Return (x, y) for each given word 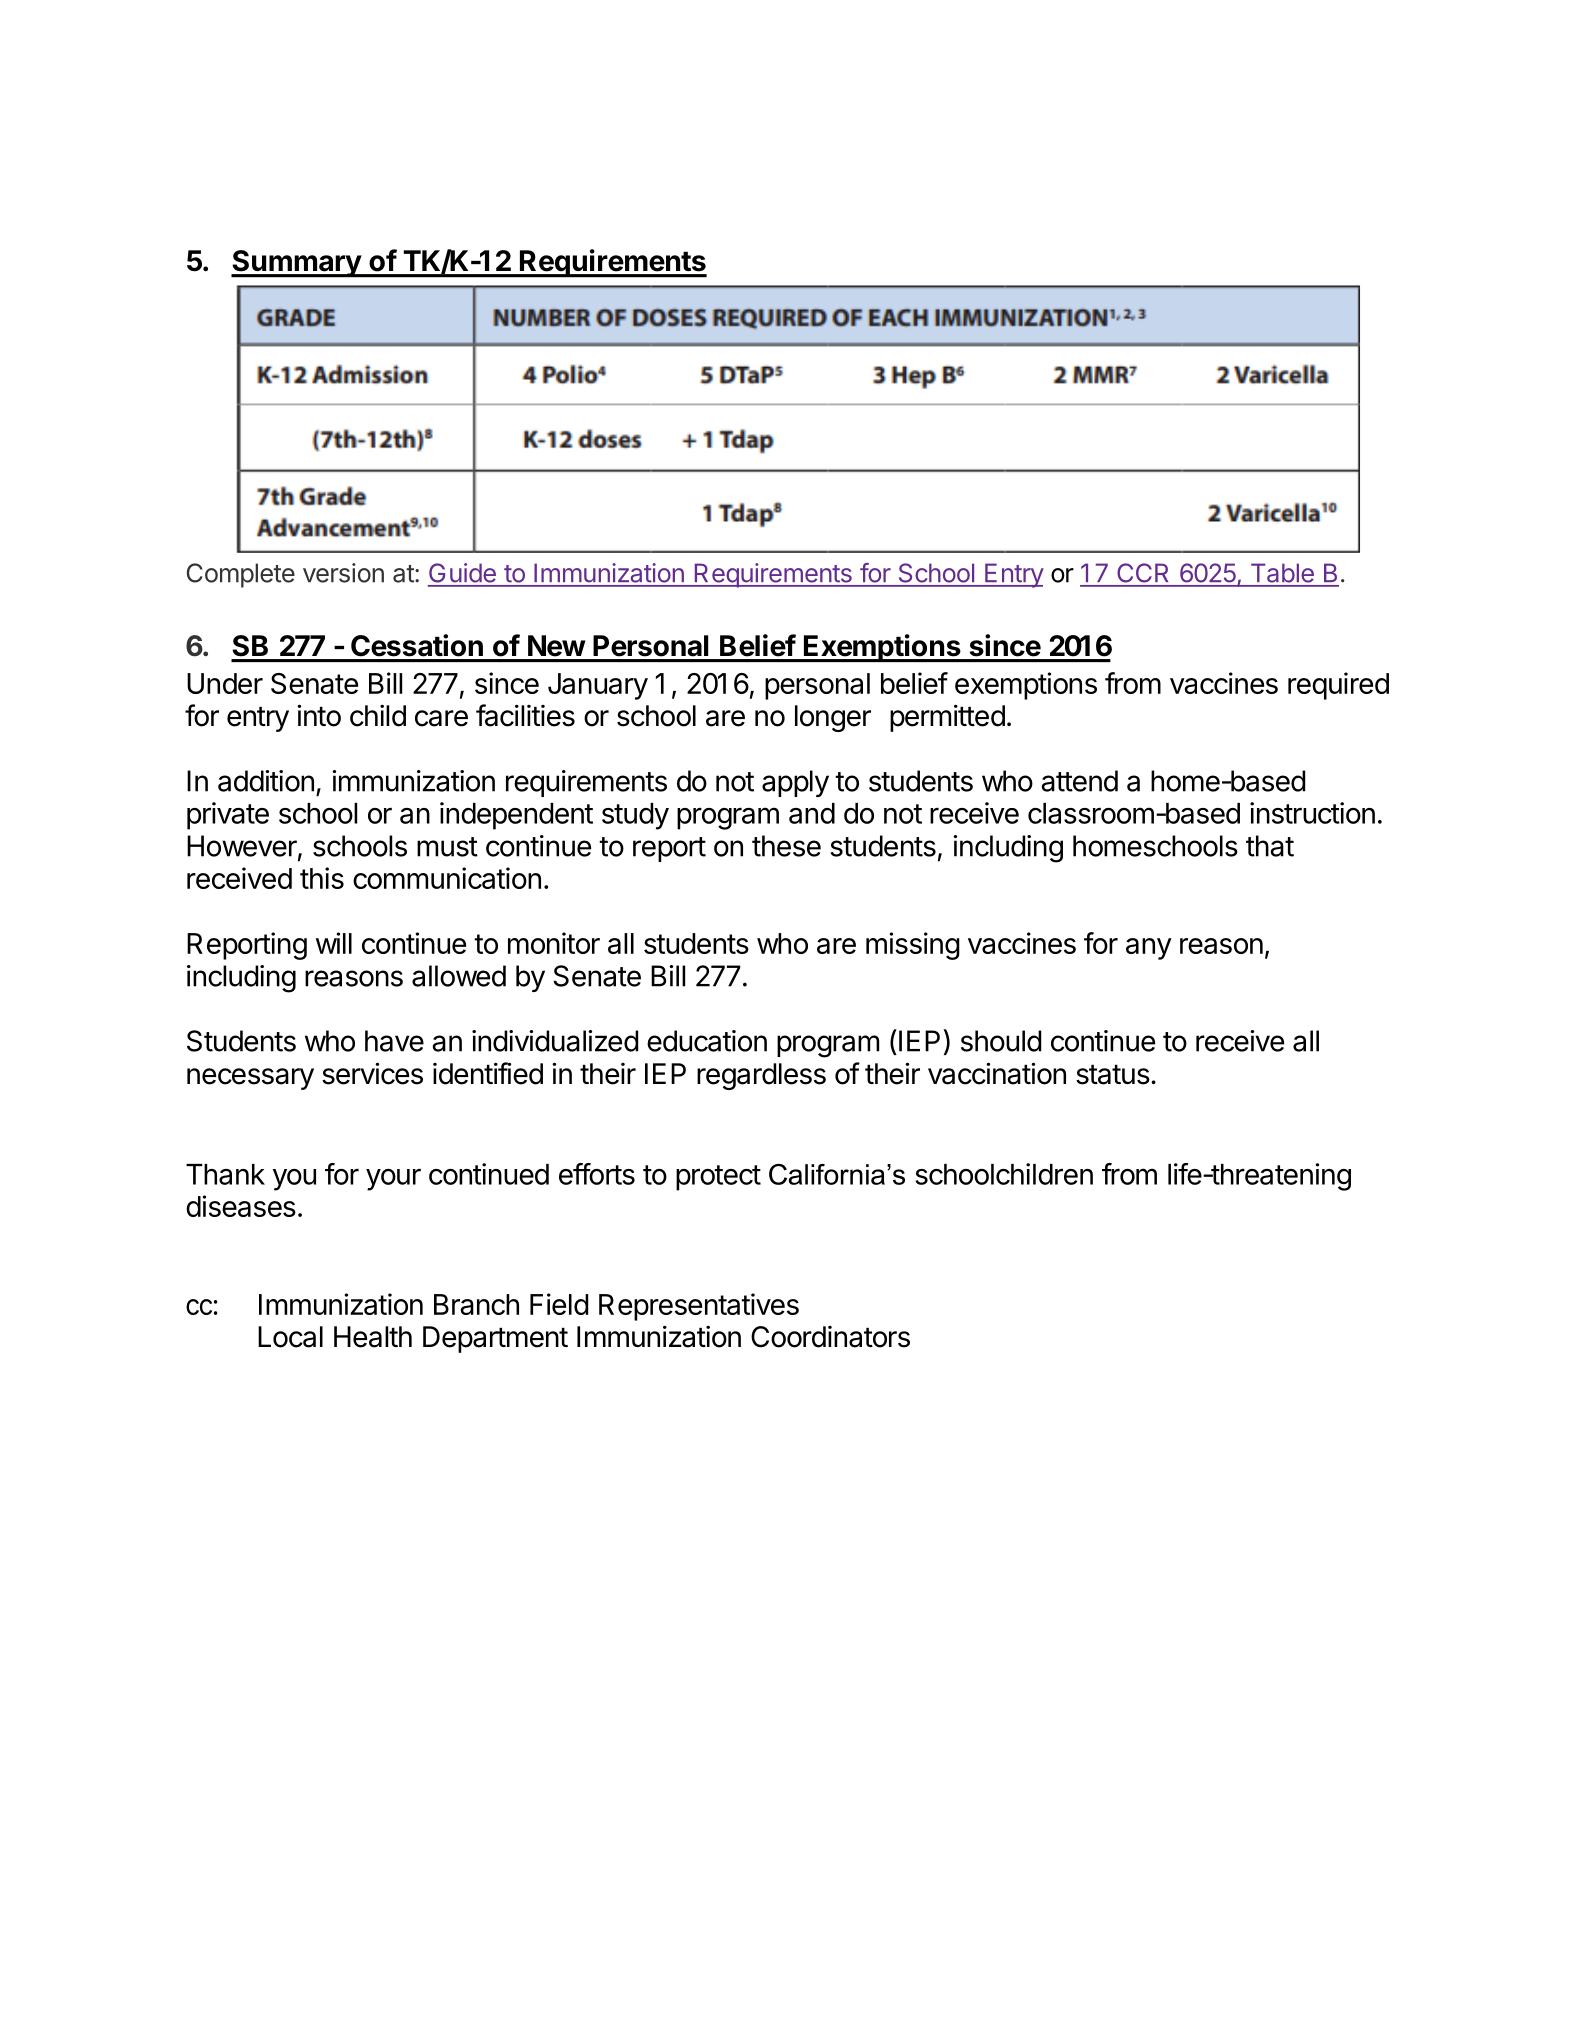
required (1338, 686)
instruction (1312, 813)
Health (373, 1337)
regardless (761, 1076)
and (812, 813)
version (343, 573)
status (1113, 1075)
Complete (241, 575)
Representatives (699, 1307)
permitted (947, 718)
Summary (297, 264)
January (598, 686)
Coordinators (830, 1337)
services (372, 1073)
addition (266, 781)
